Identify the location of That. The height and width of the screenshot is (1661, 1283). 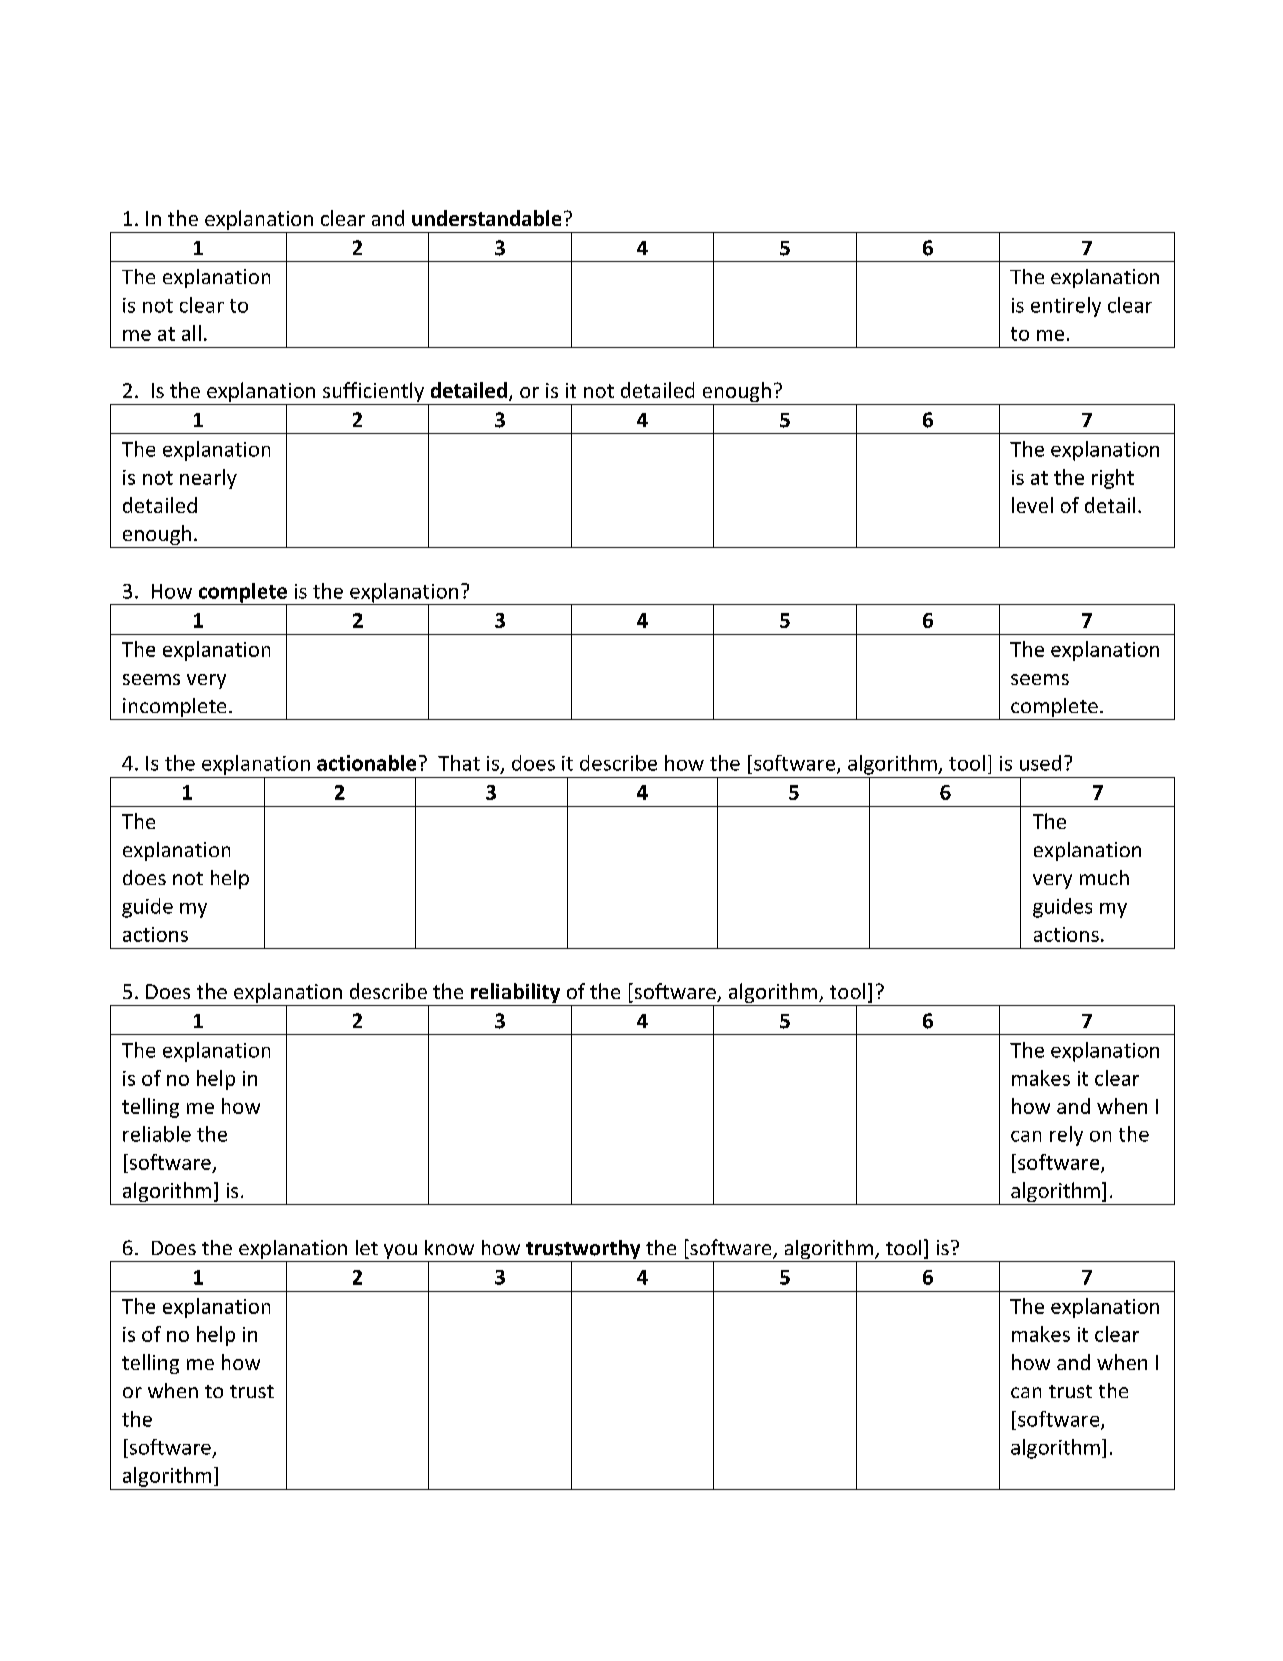
(459, 763).
